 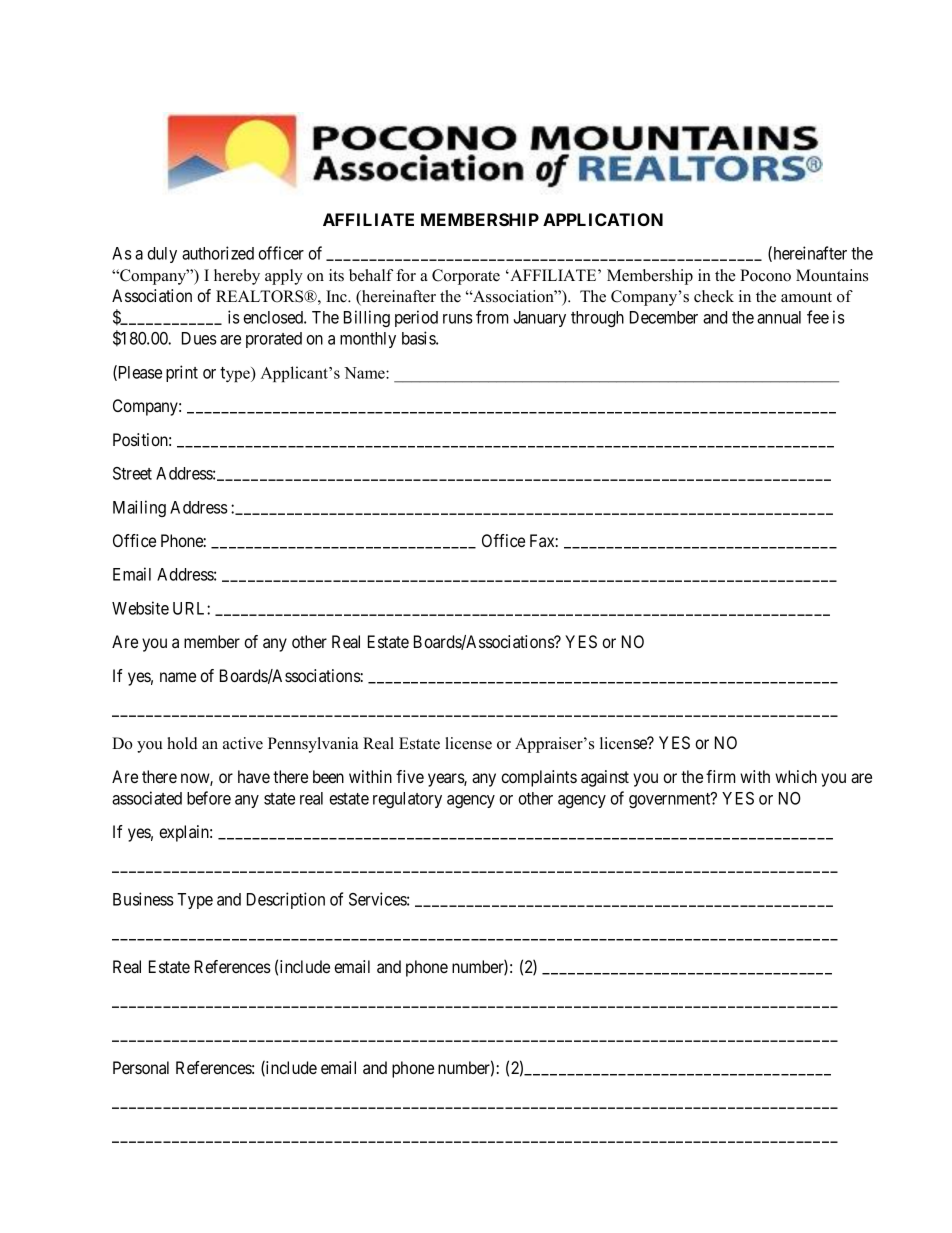 I want to click on authorized, so click(x=218, y=253).
